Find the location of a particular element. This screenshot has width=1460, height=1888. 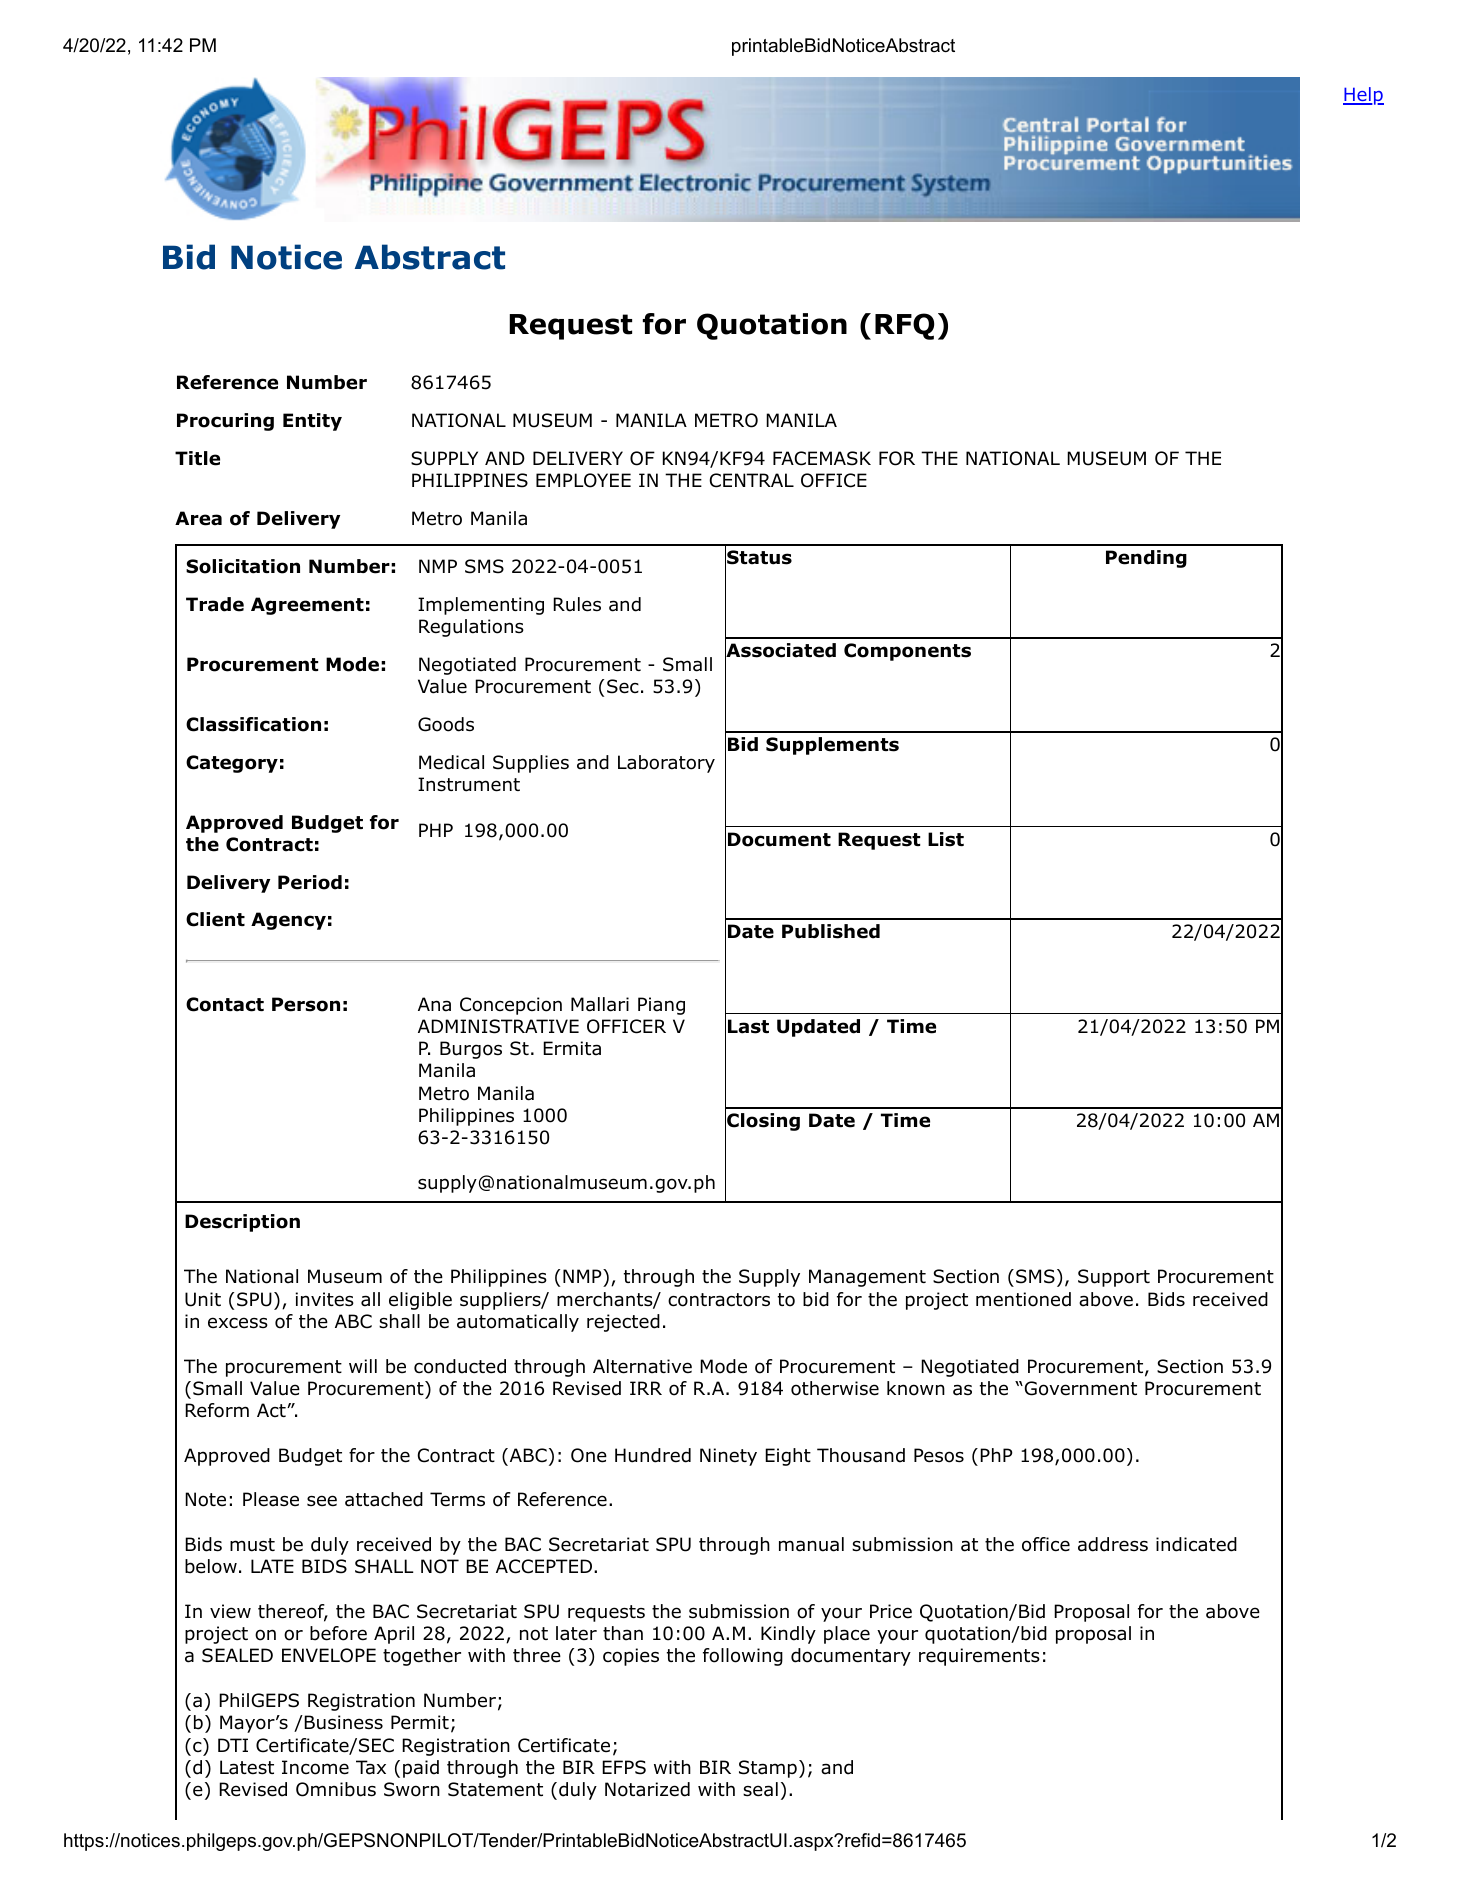

Published is located at coordinates (831, 931).
